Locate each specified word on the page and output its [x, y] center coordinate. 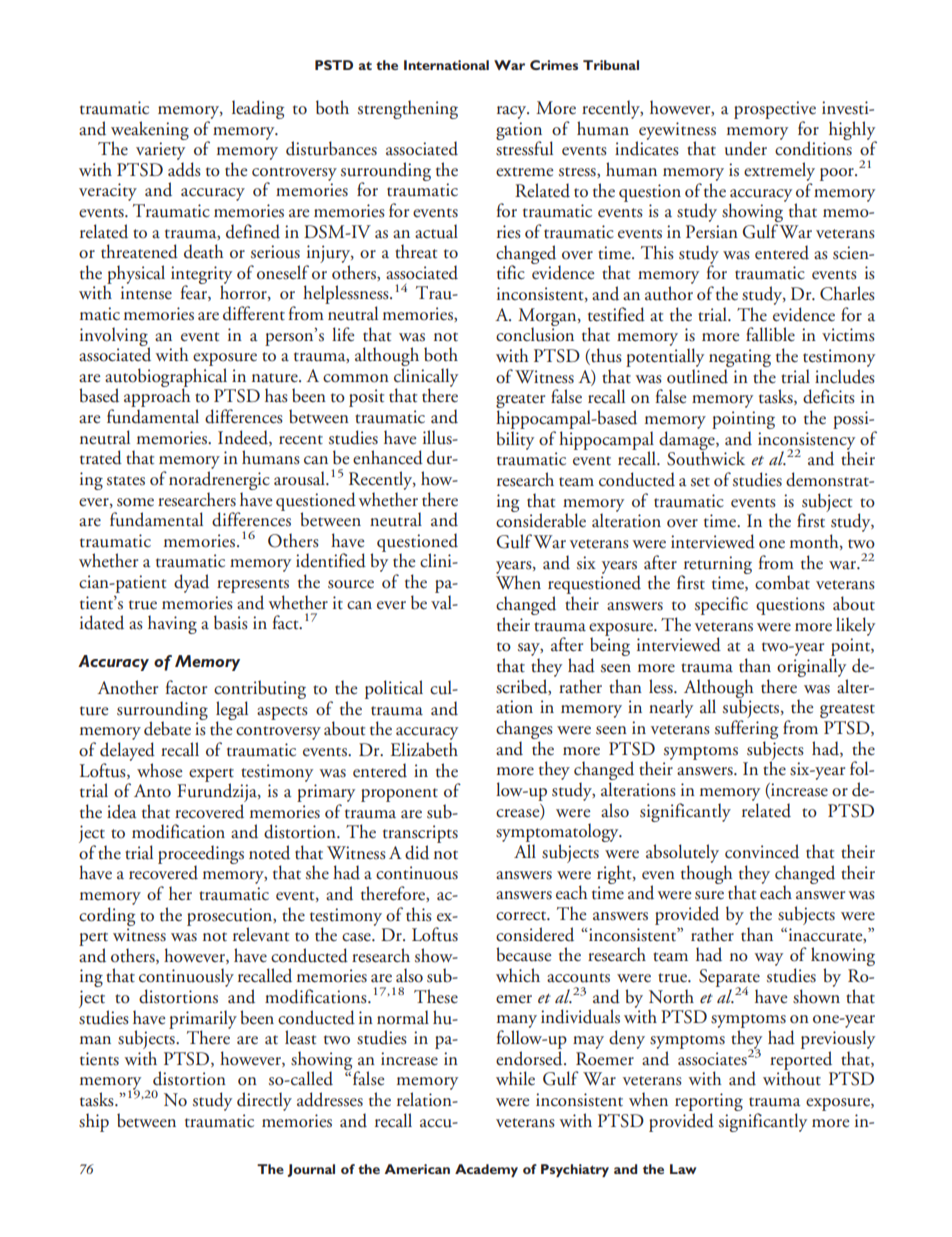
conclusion [535, 333]
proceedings [201, 855]
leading [258, 109]
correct [522, 916]
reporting [709, 1102]
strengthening [408, 109]
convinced [762, 851]
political [394, 689]
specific [721, 605]
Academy [486, 1170]
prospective [775, 110]
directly [264, 1101]
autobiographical [166, 378]
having [172, 624]
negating [740, 359]
